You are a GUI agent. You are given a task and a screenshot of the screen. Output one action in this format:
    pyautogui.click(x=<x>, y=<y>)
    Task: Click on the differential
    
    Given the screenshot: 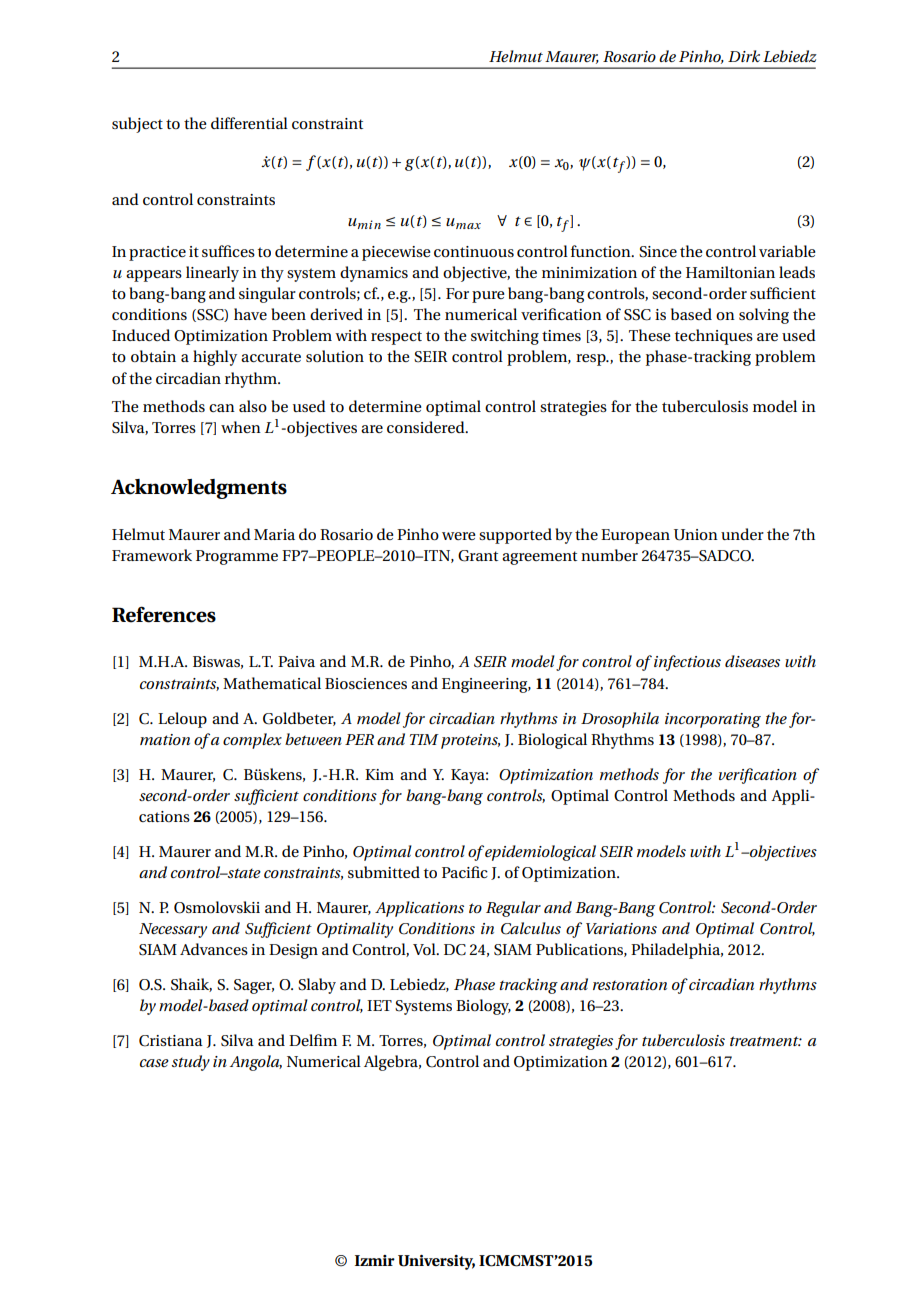 What is the action you would take?
    pyautogui.click(x=249, y=123)
